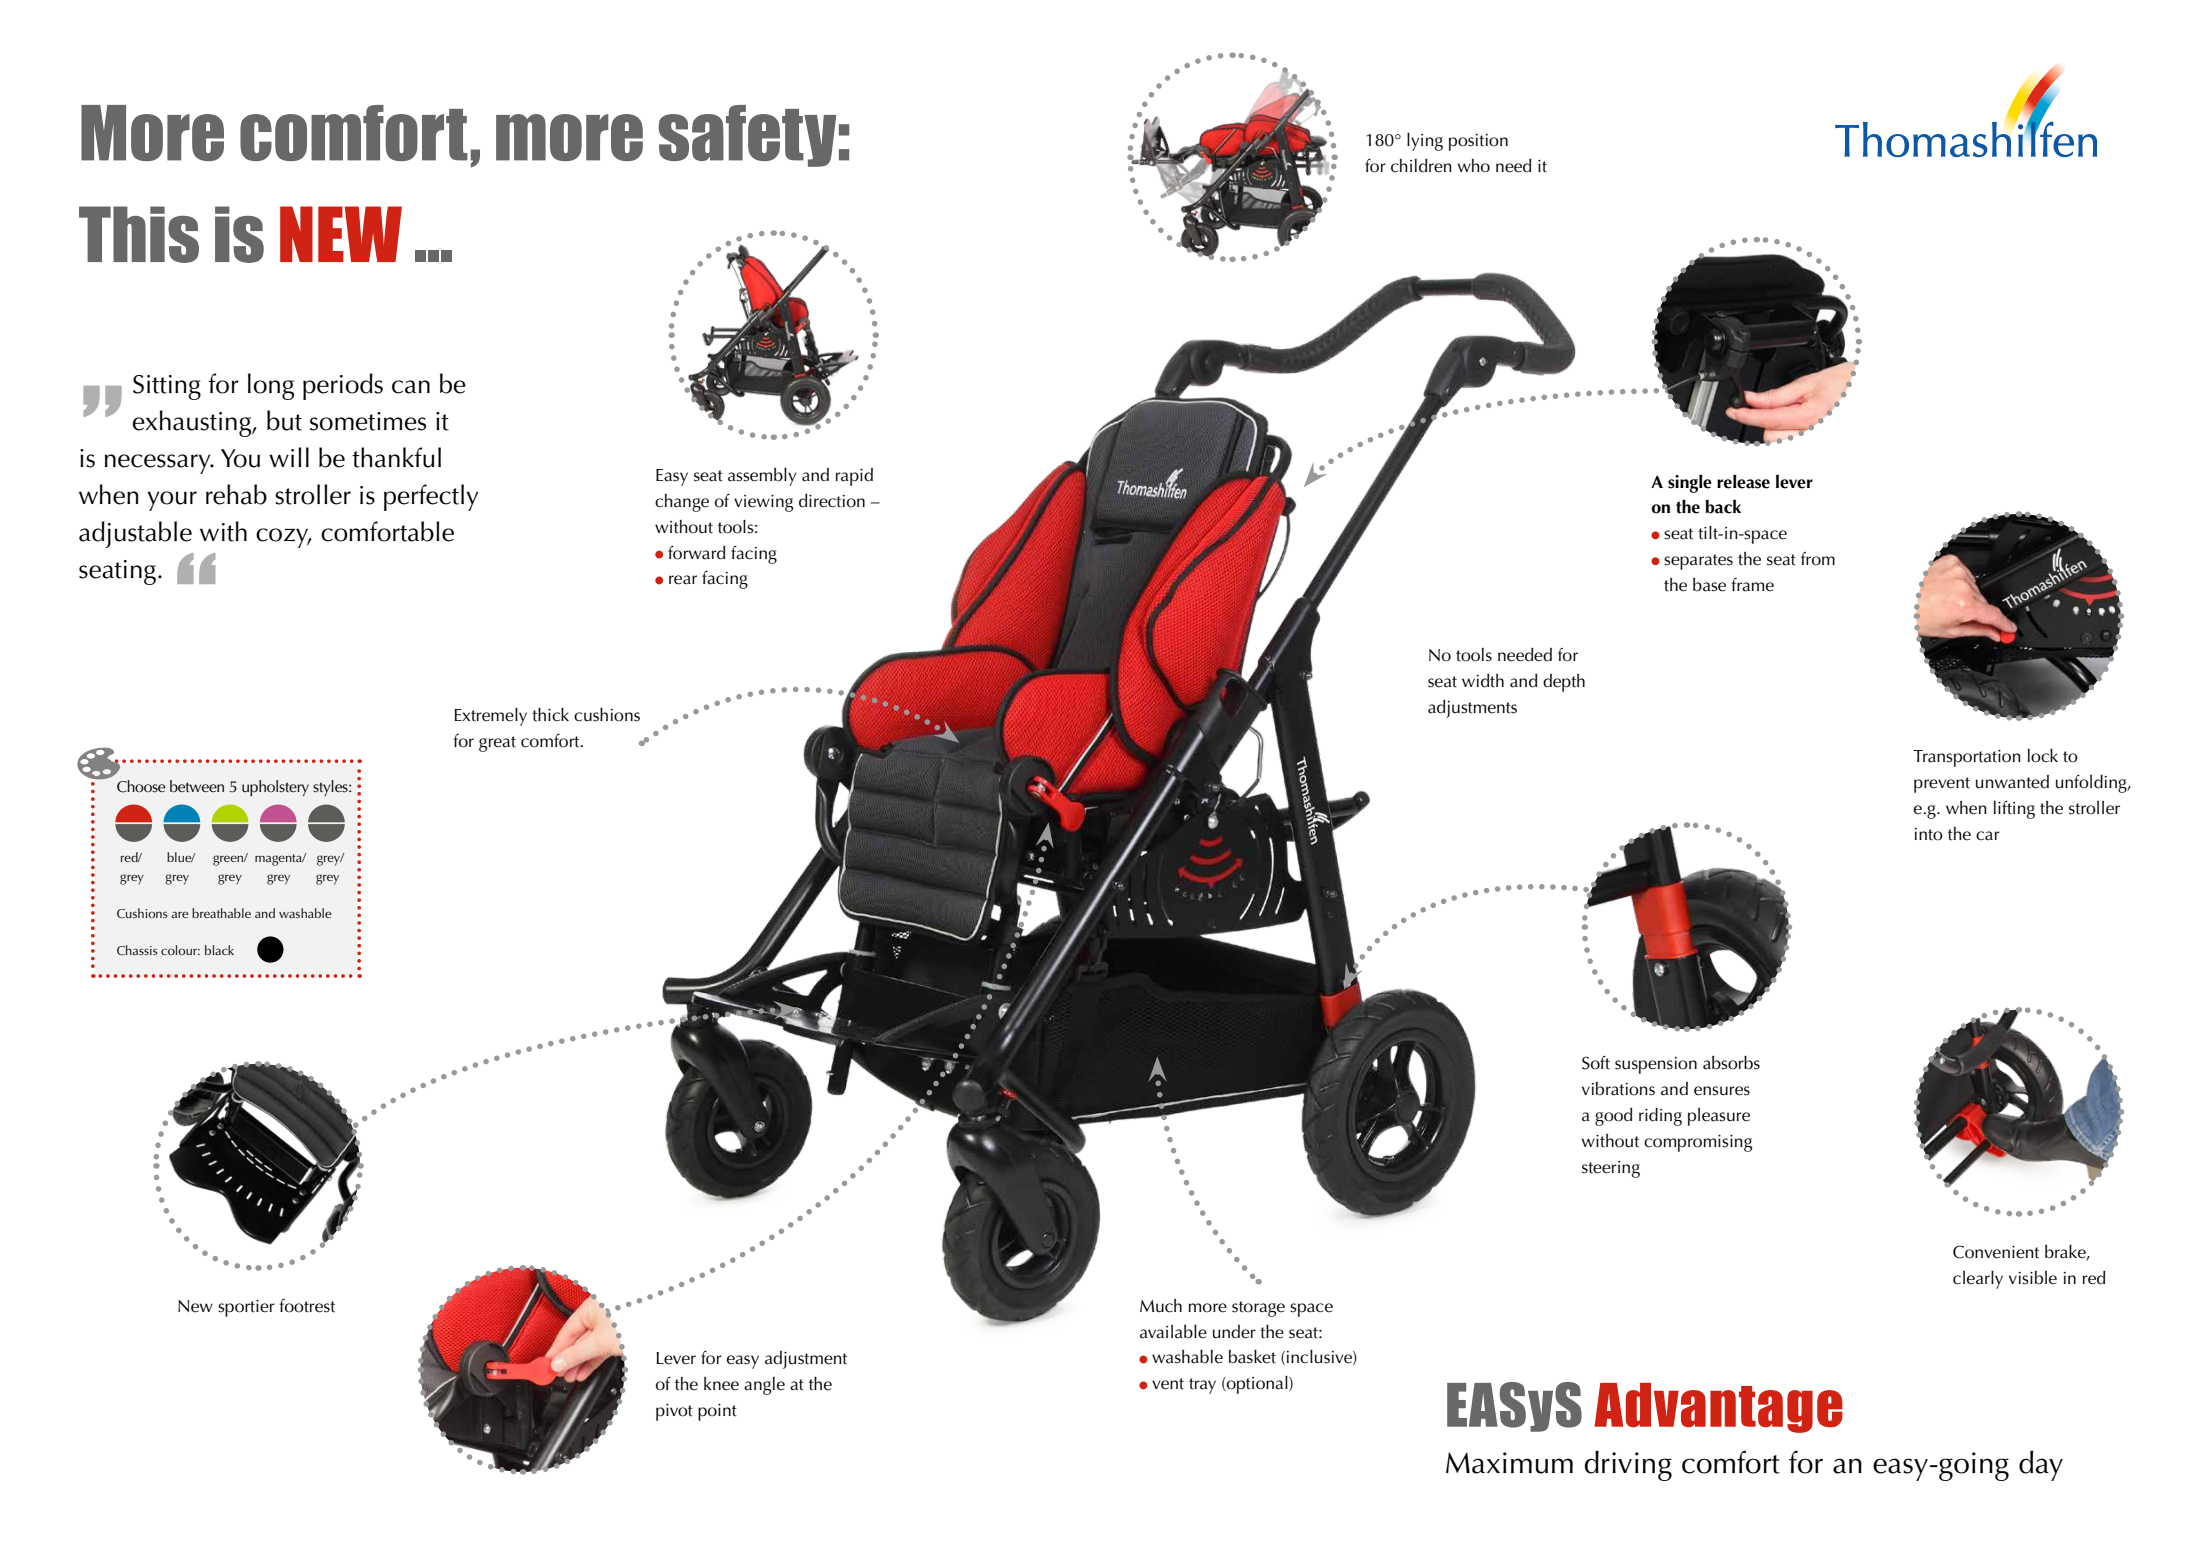  What do you see at coordinates (854, 477) in the screenshot?
I see `rapid` at bounding box center [854, 477].
